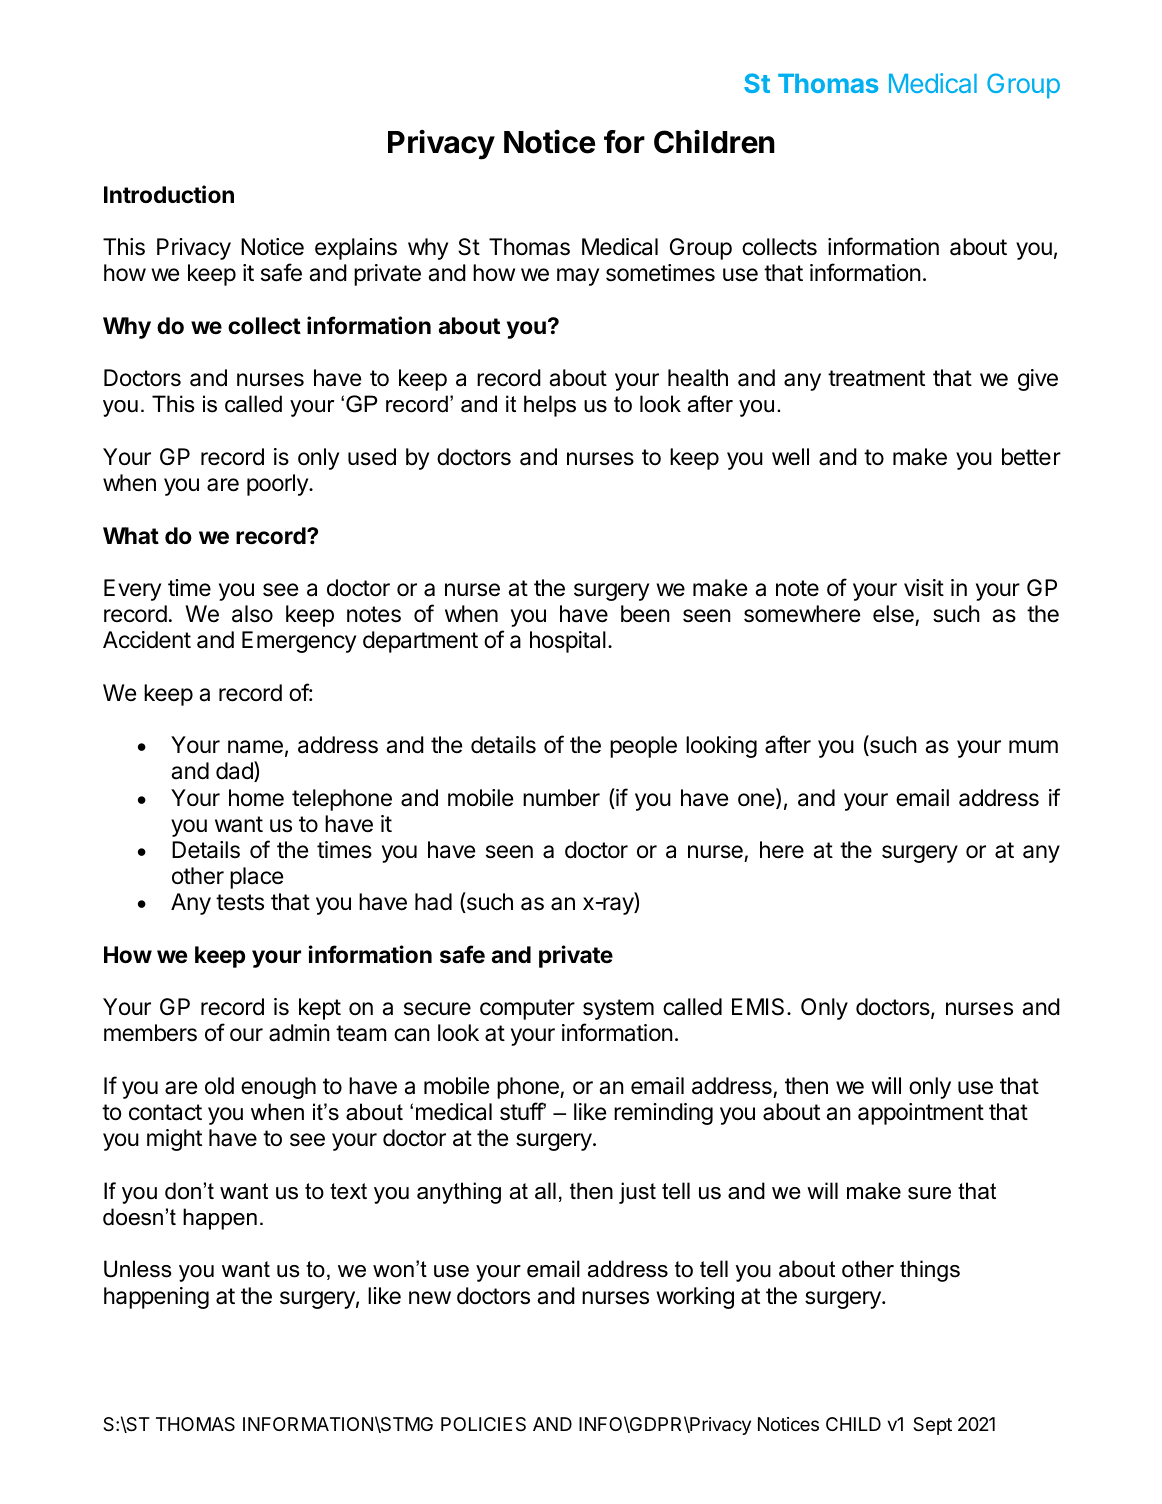 The height and width of the page is (1504, 1162). What do you see at coordinates (255, 747) in the page?
I see `name` at bounding box center [255, 747].
